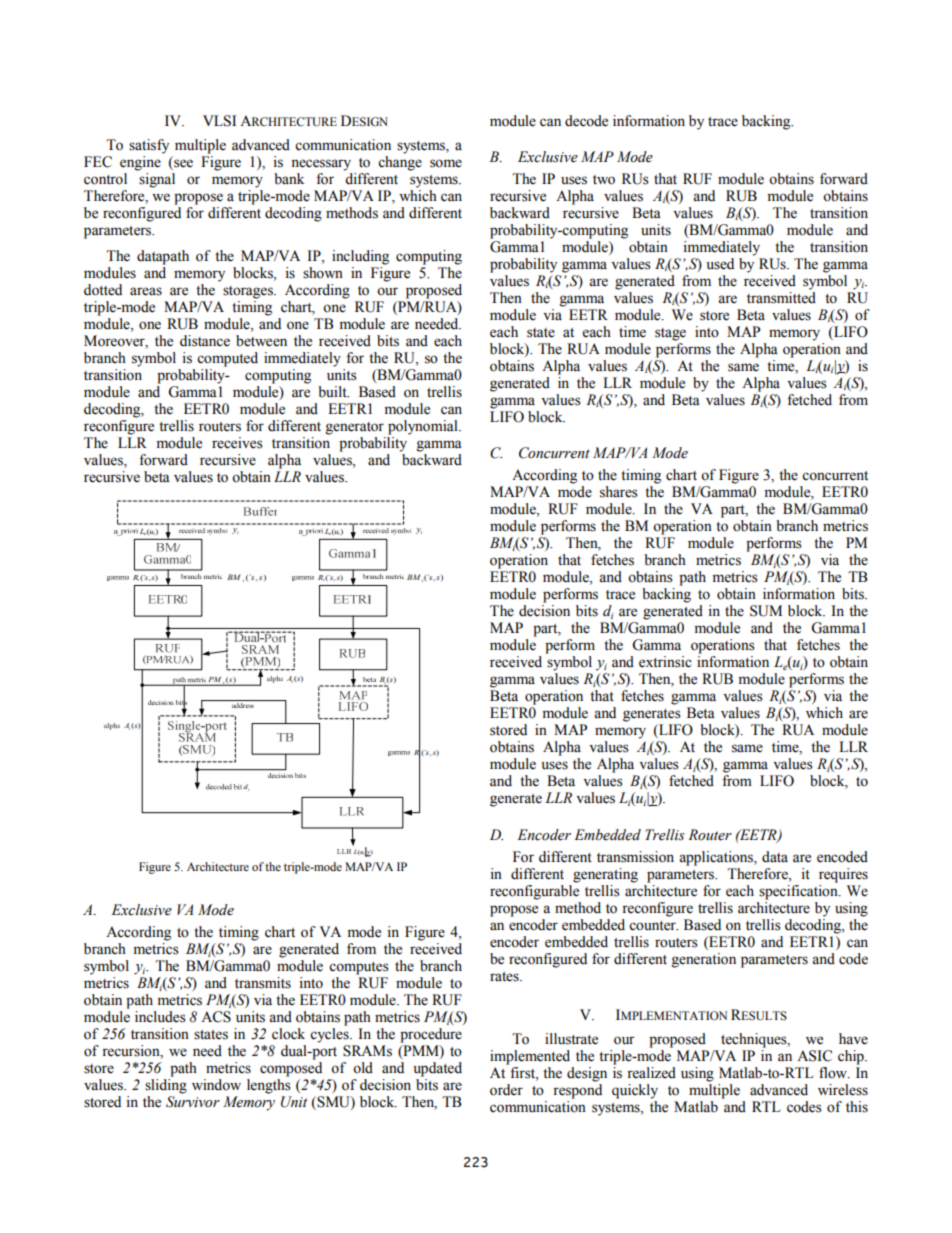 The height and width of the image is (1233, 952). What do you see at coordinates (665, 662) in the image?
I see `extrinsic` at bounding box center [665, 662].
